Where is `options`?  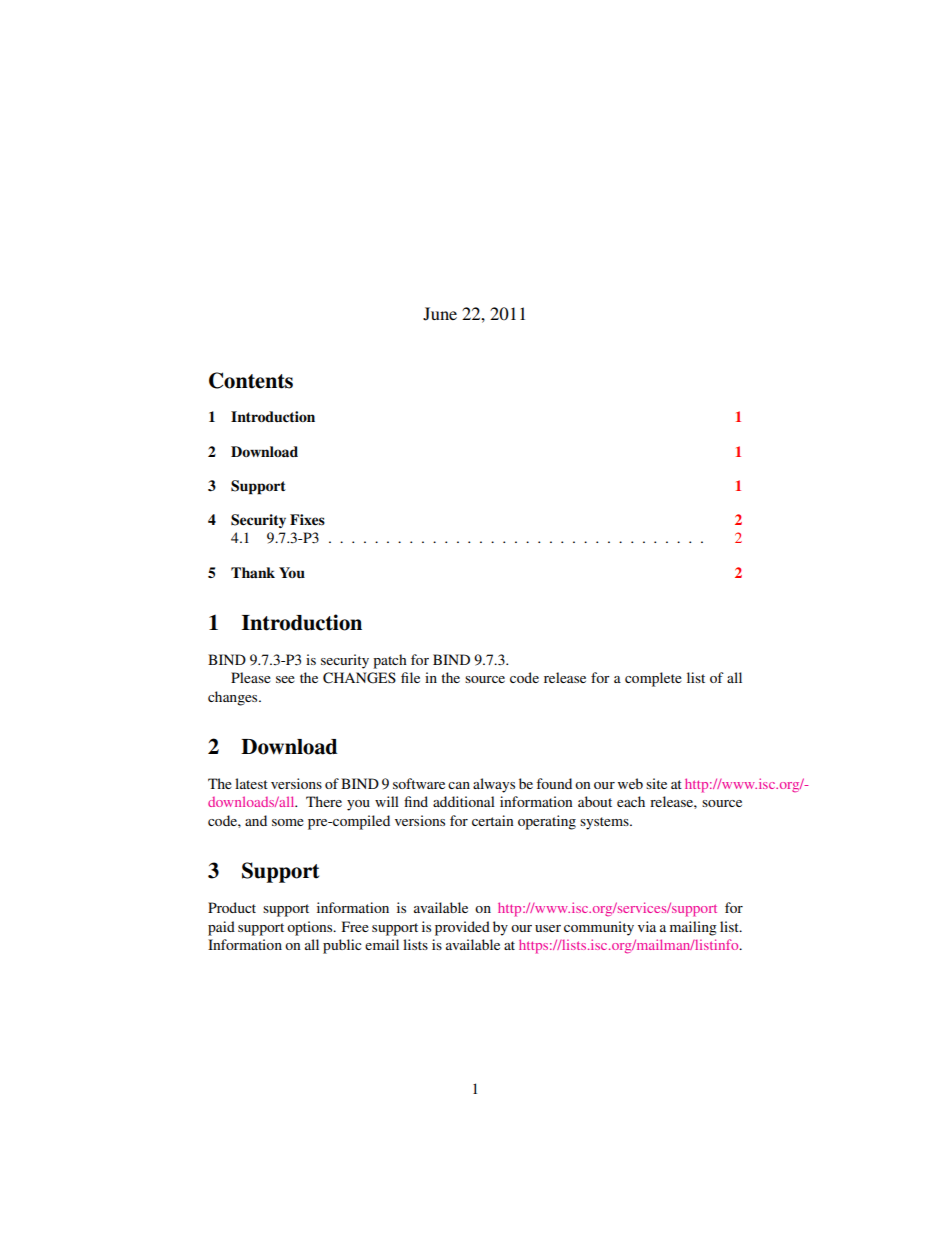 options is located at coordinates (311, 928).
